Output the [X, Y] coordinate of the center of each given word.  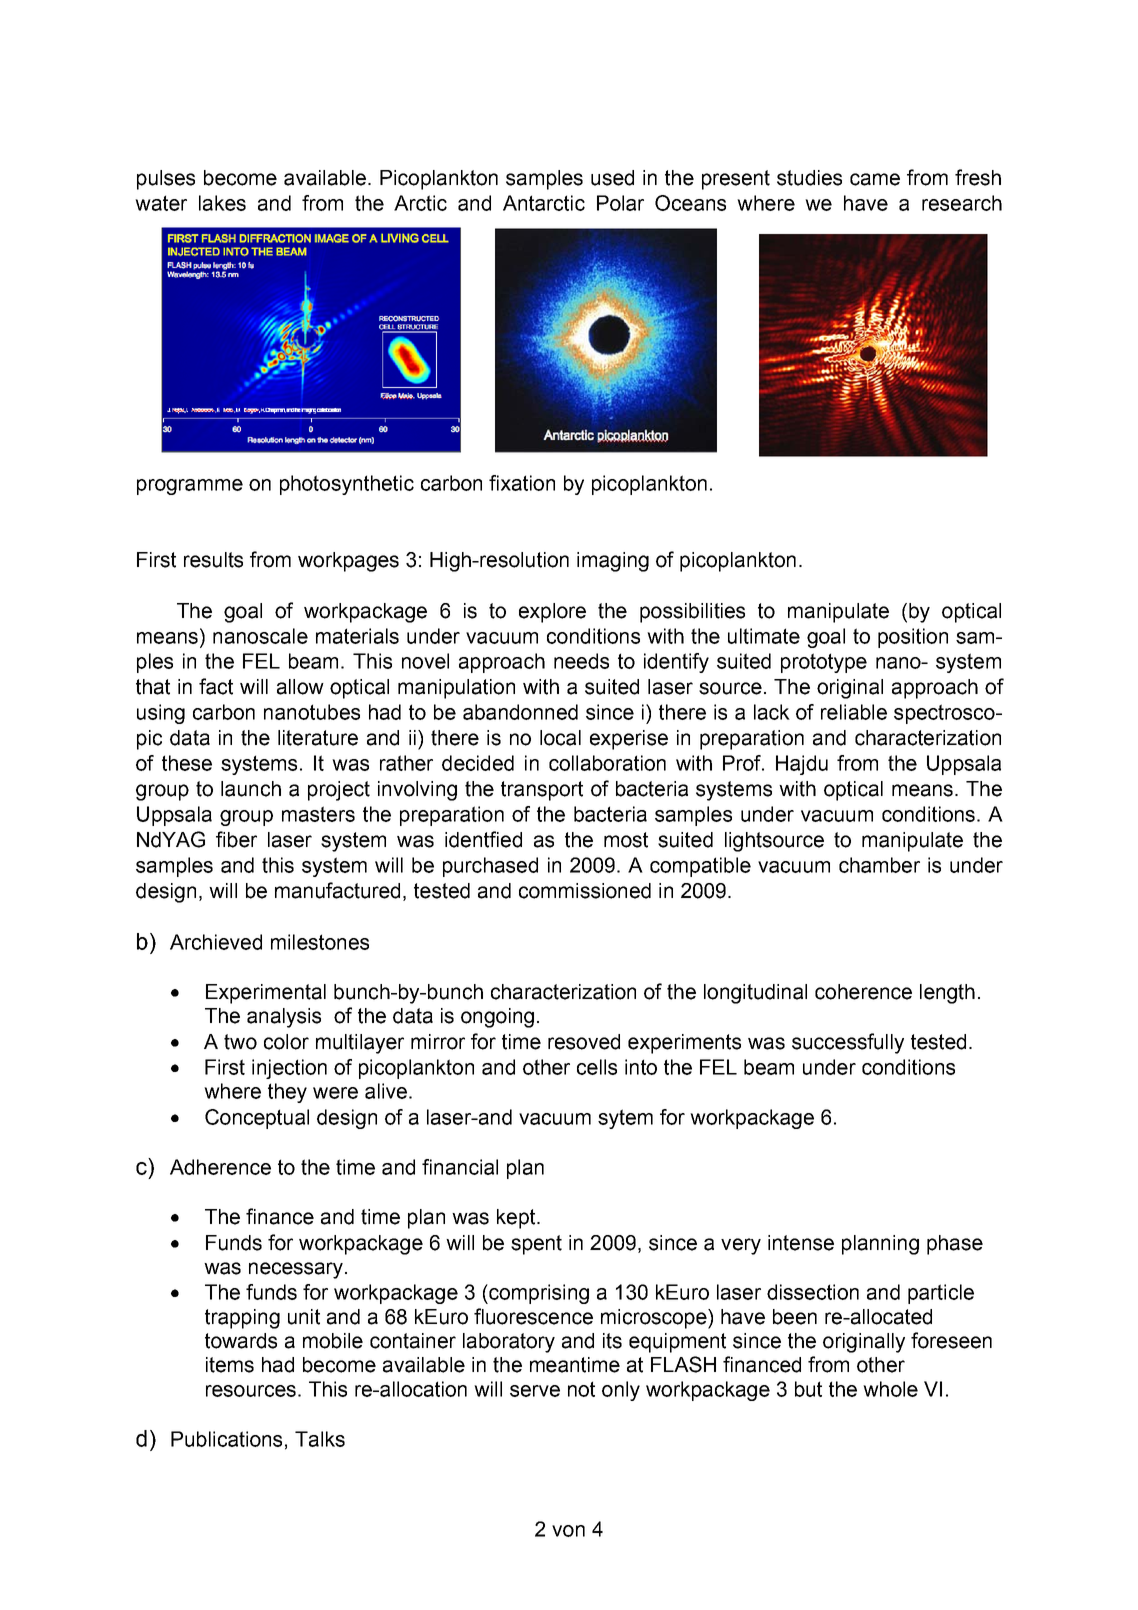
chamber [879, 865]
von [568, 1531]
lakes [222, 203]
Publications [226, 1439]
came [875, 179]
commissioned [585, 891]
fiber [236, 839]
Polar [620, 203]
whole [890, 1389]
